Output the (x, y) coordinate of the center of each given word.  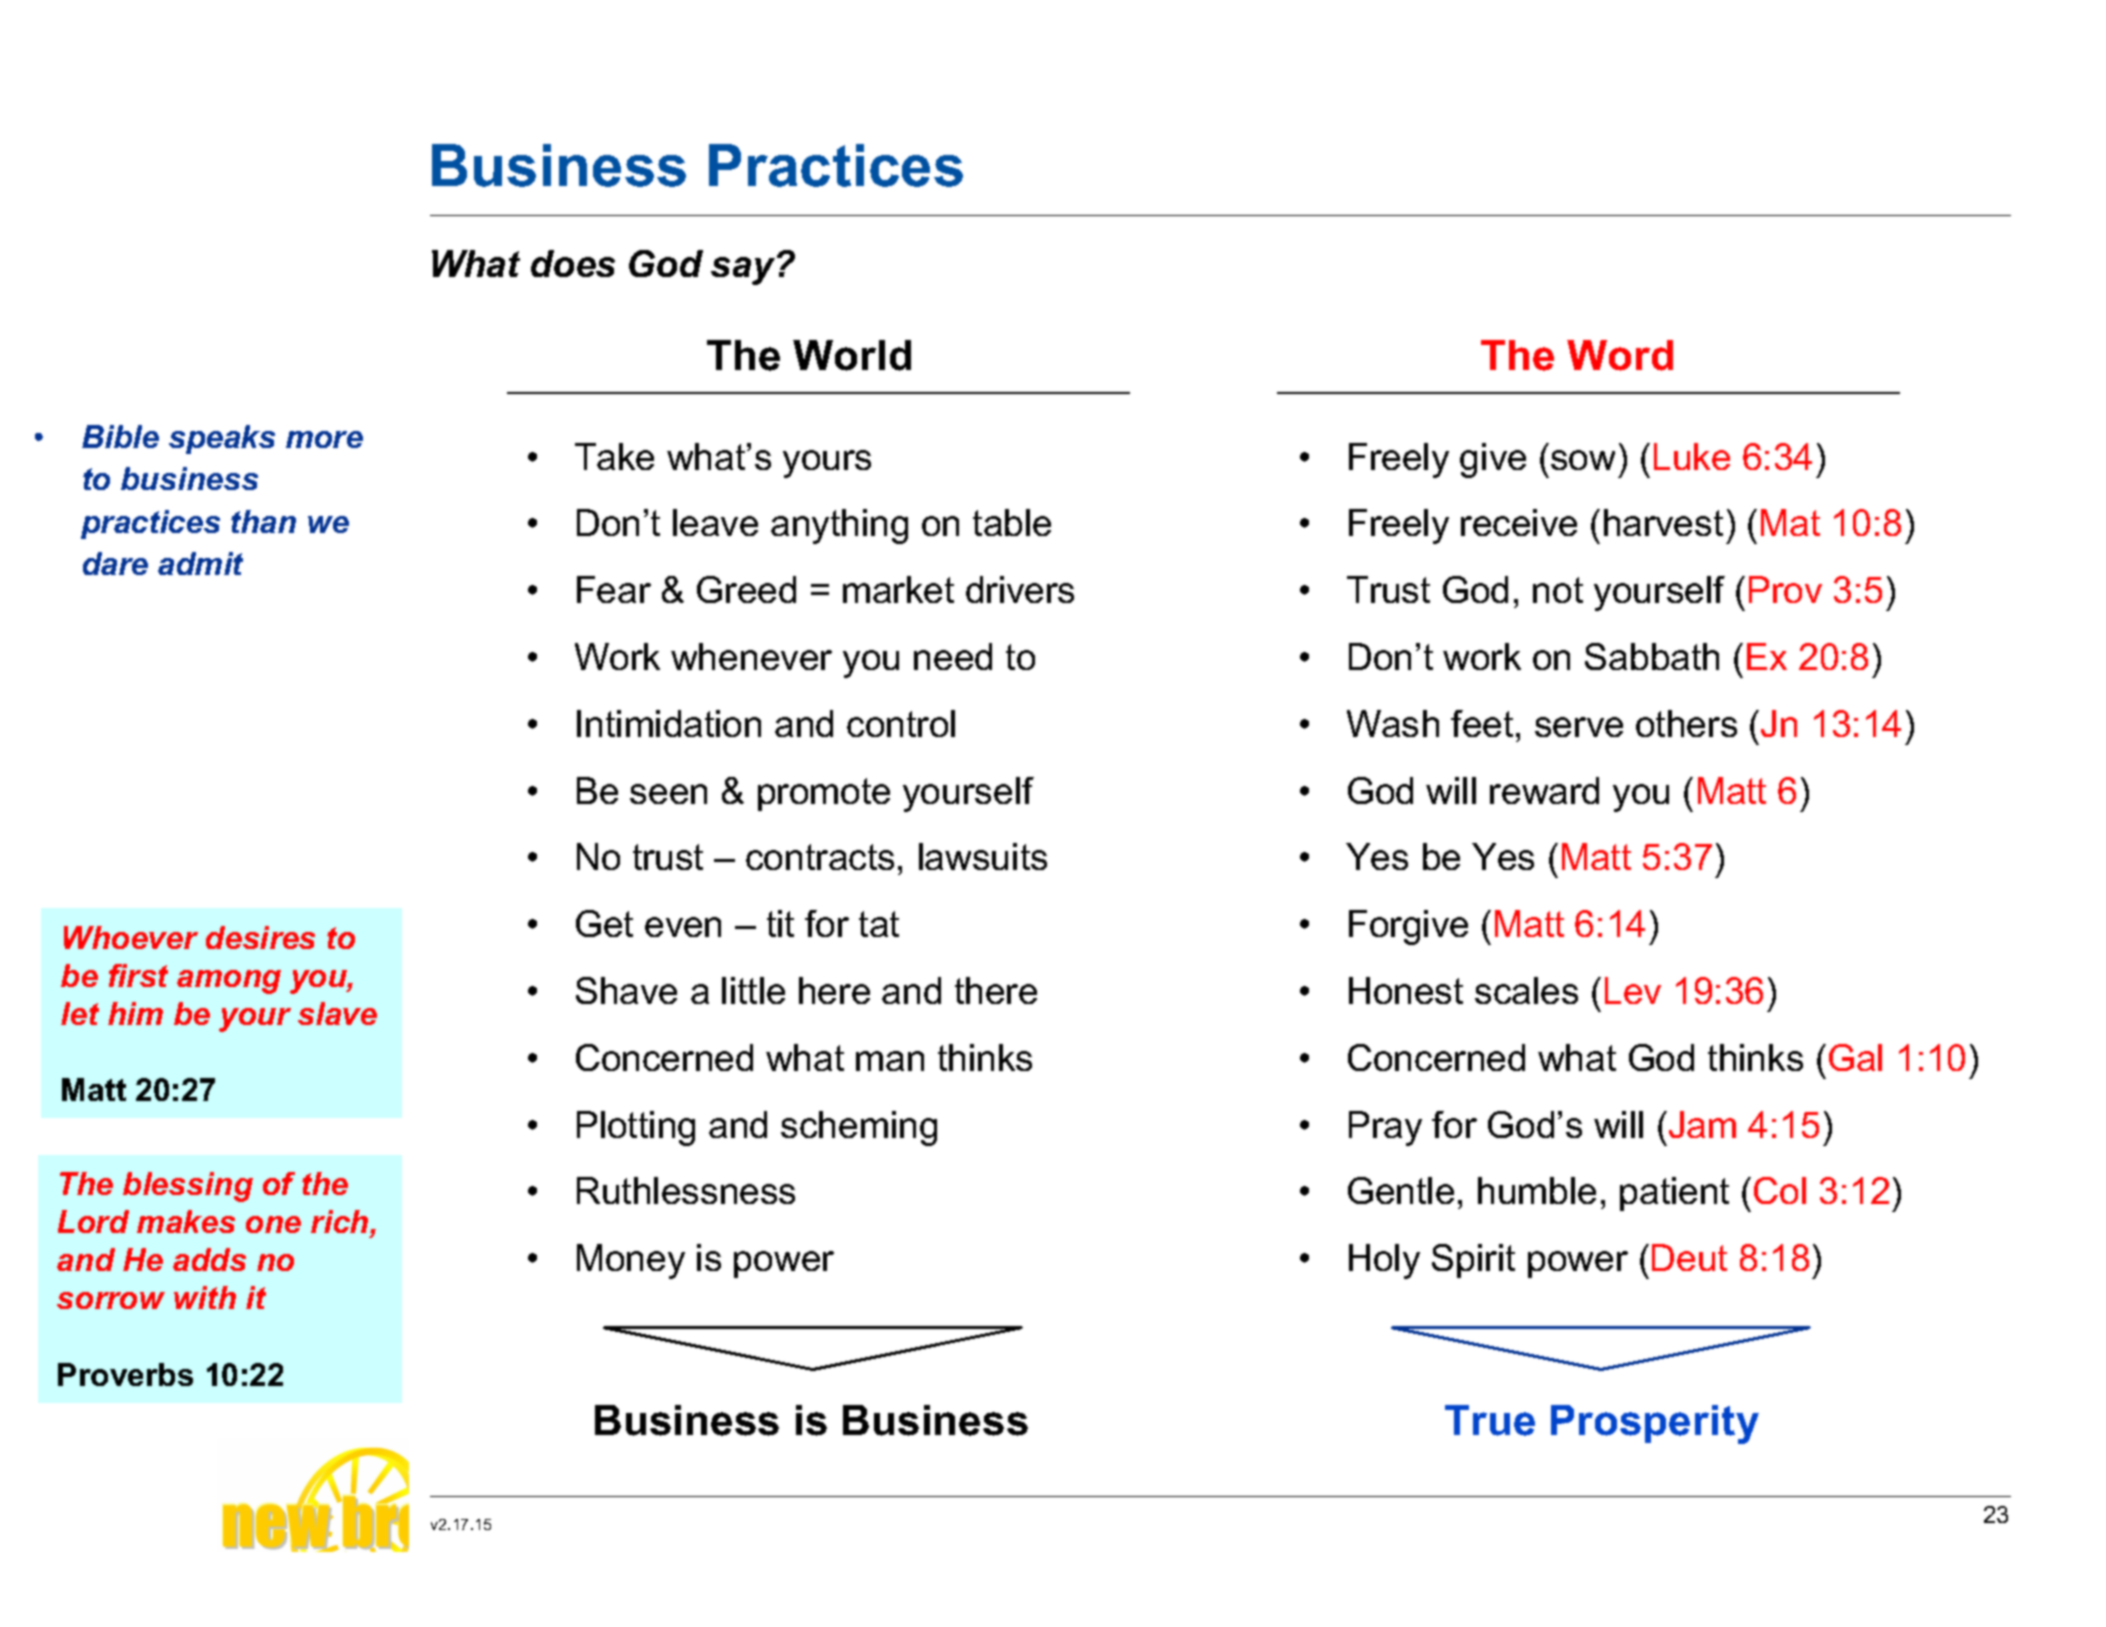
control (901, 723)
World (852, 355)
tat (879, 924)
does (573, 263)
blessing (188, 1187)
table (1012, 522)
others (1686, 723)
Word (1620, 355)
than (263, 521)
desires (260, 937)
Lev (1633, 990)
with (205, 1297)
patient (1674, 1194)
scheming (859, 1128)
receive (1519, 522)
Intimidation (669, 723)
